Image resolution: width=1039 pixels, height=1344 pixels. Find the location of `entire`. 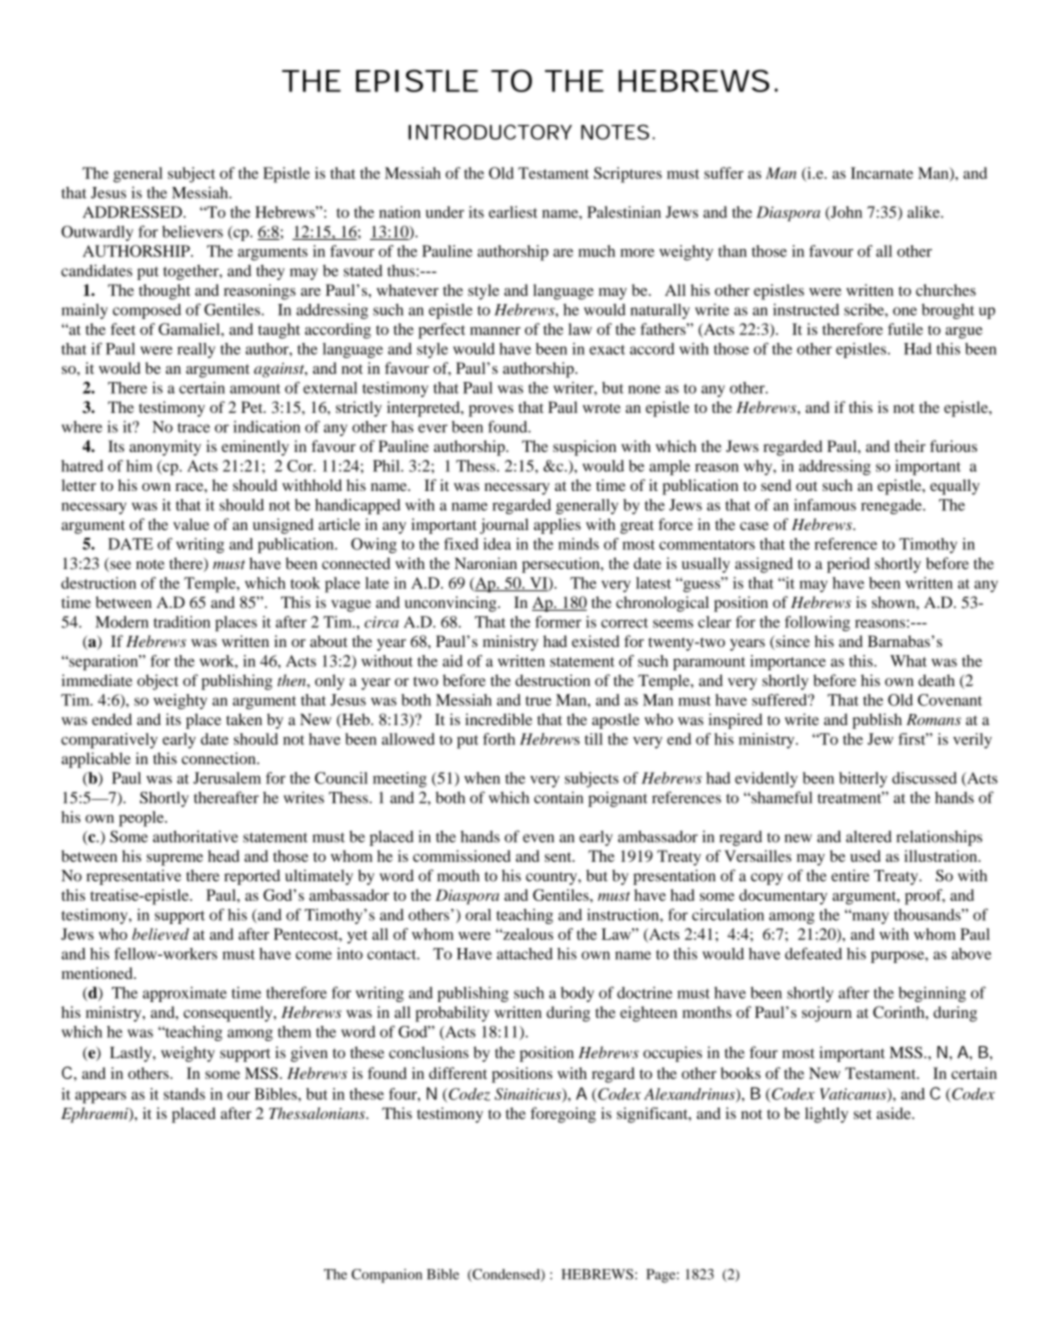

entire is located at coordinates (850, 875).
